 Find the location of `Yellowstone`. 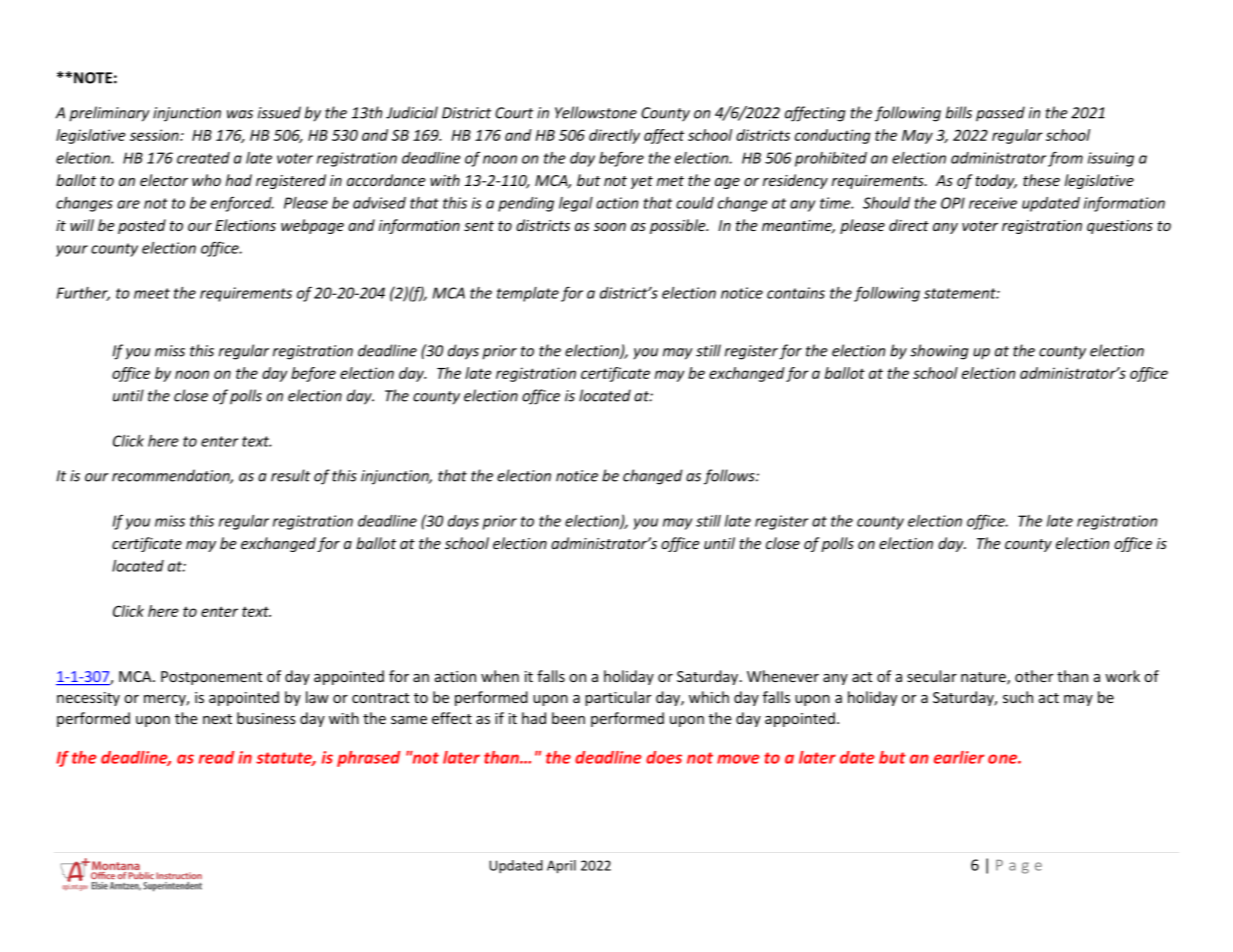

Yellowstone is located at coordinates (596, 112).
